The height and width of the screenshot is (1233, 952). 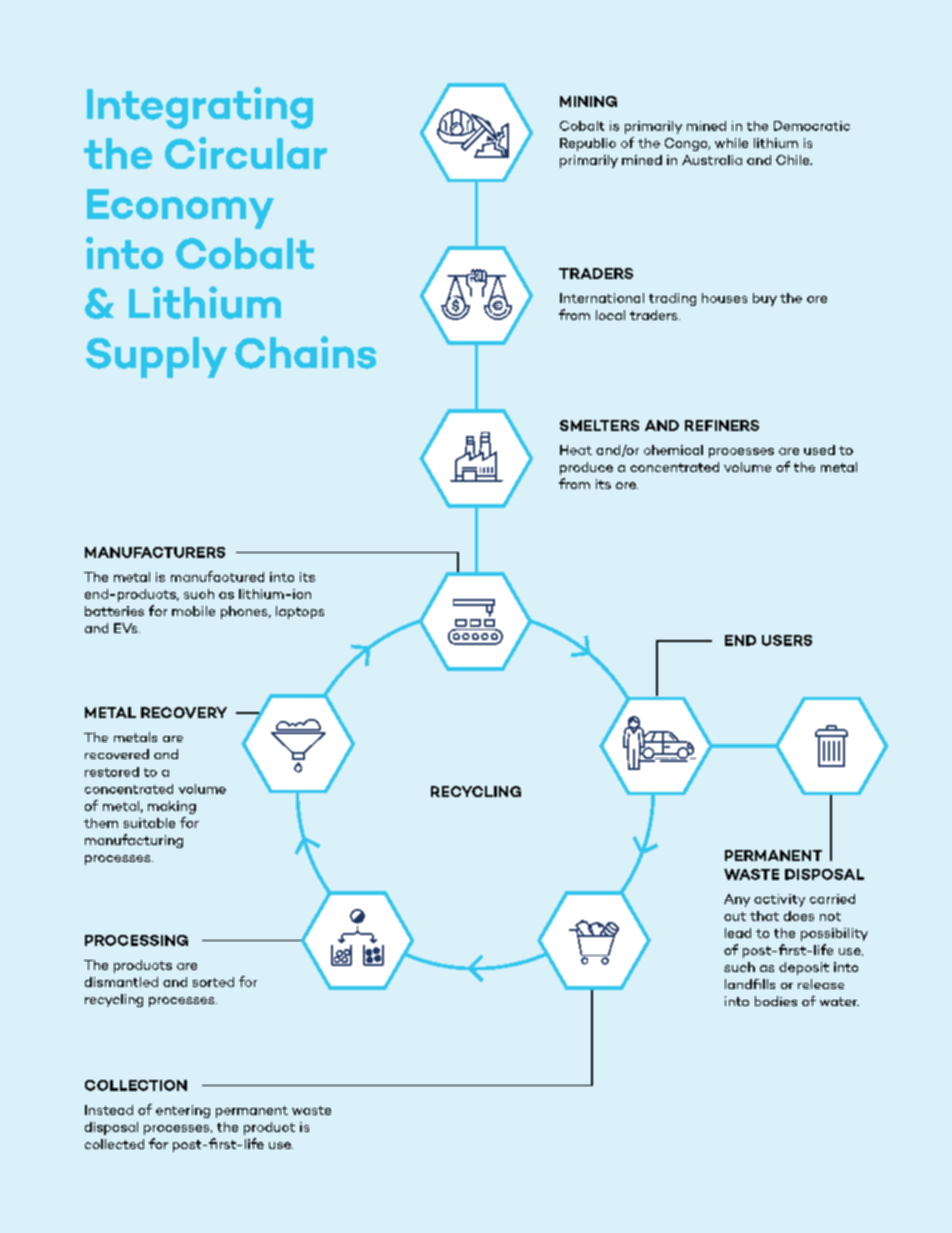 I want to click on Republic, so click(x=588, y=144).
